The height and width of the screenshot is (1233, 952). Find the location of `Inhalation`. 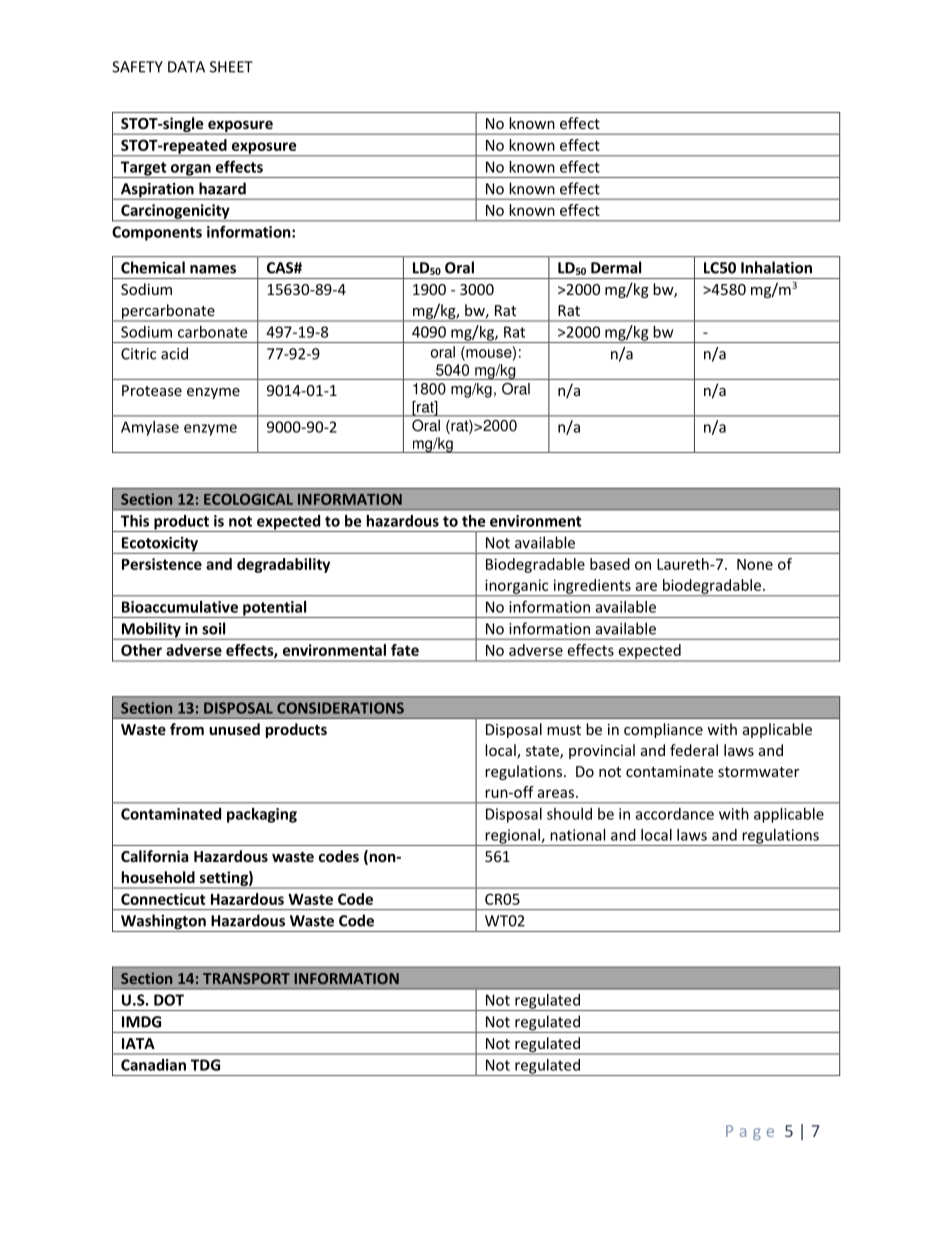

Inhalation is located at coordinates (776, 267).
